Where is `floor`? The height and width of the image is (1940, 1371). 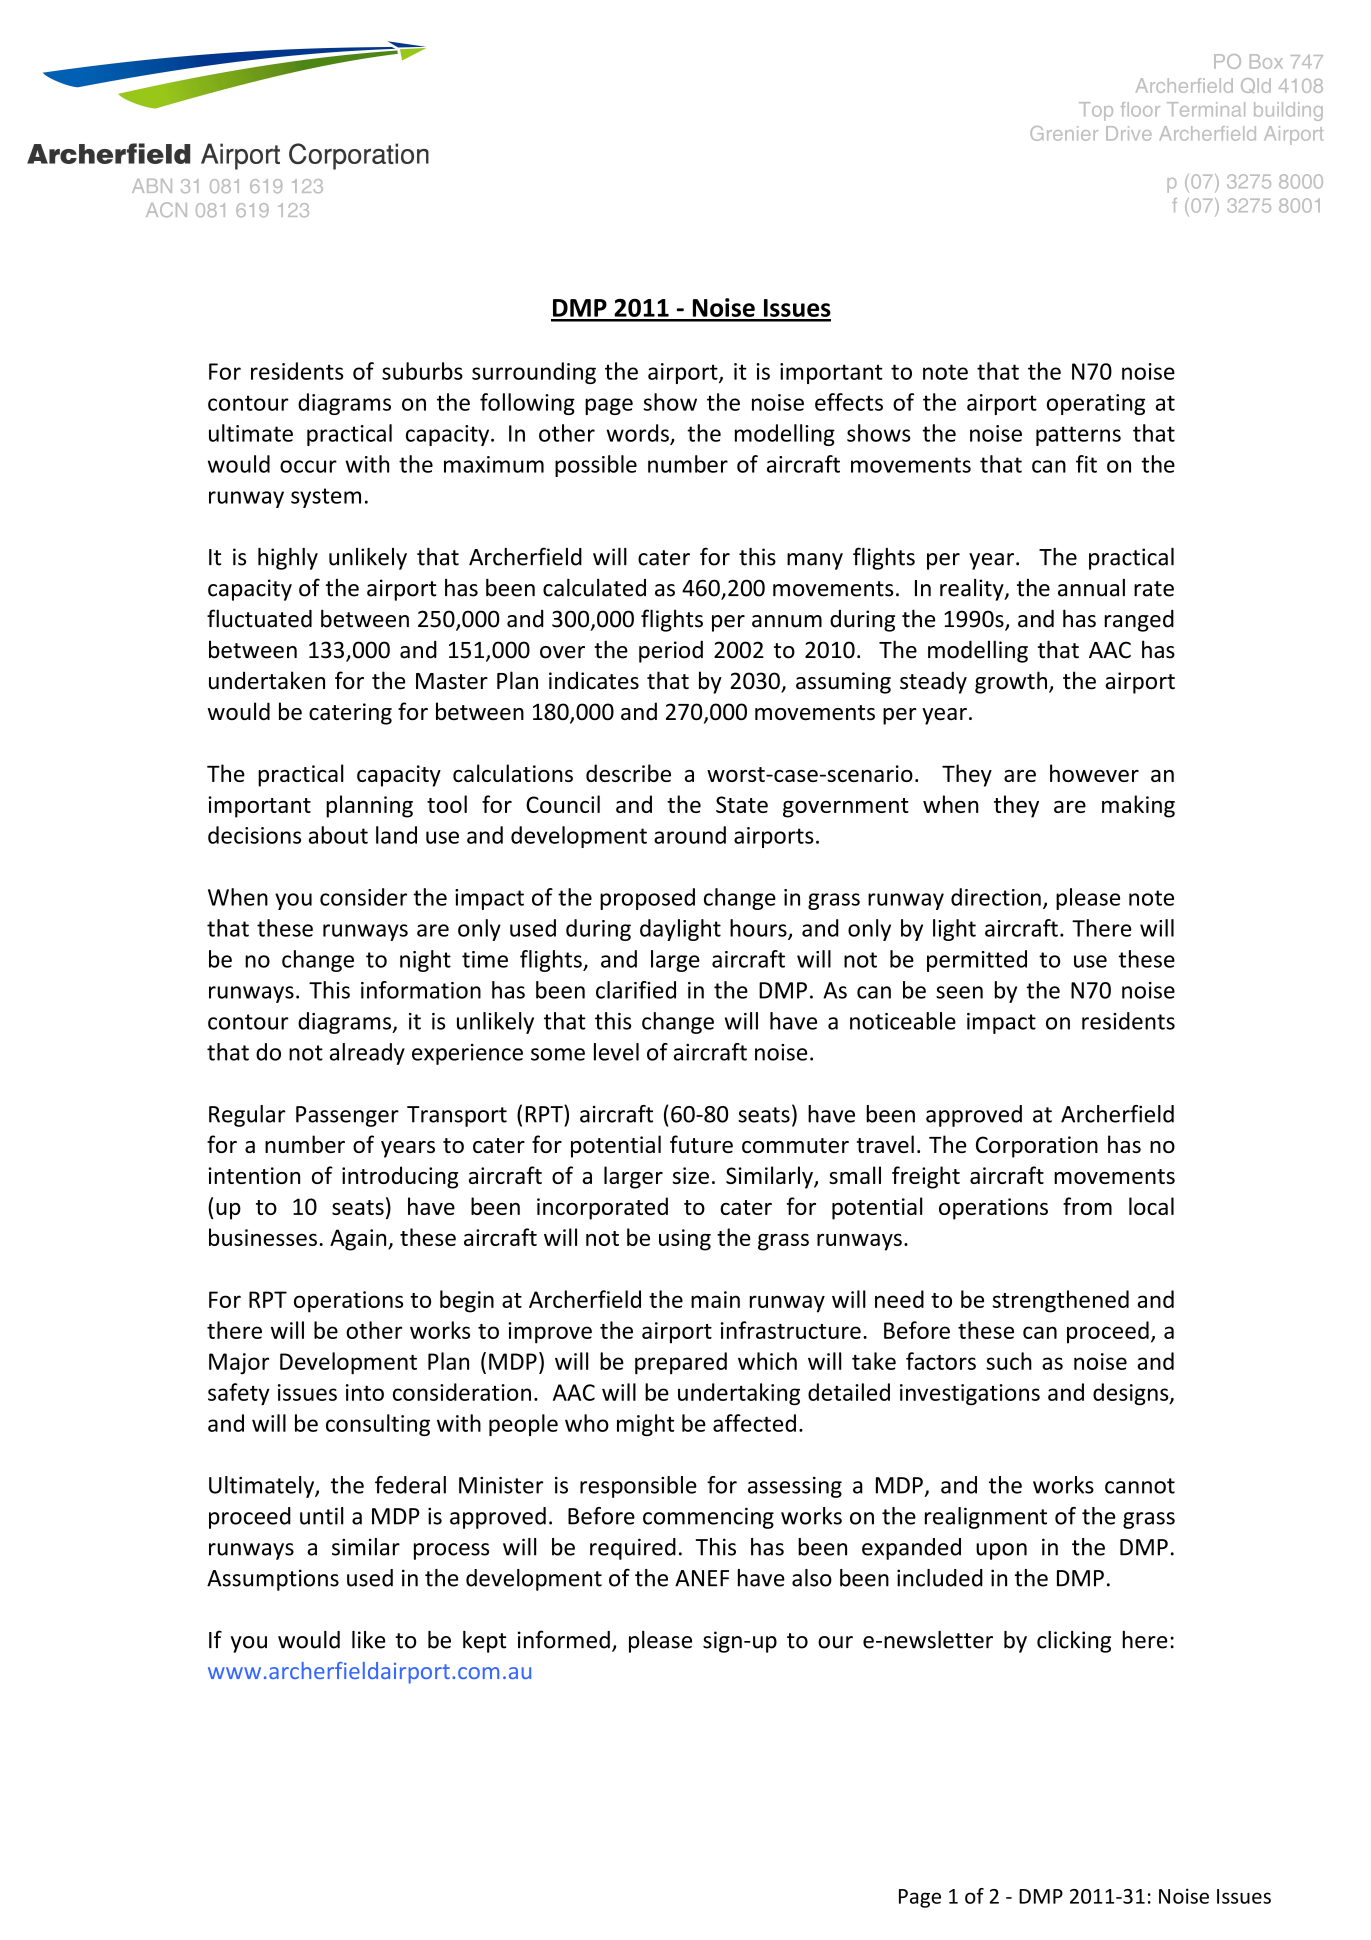 floor is located at coordinates (1140, 109).
